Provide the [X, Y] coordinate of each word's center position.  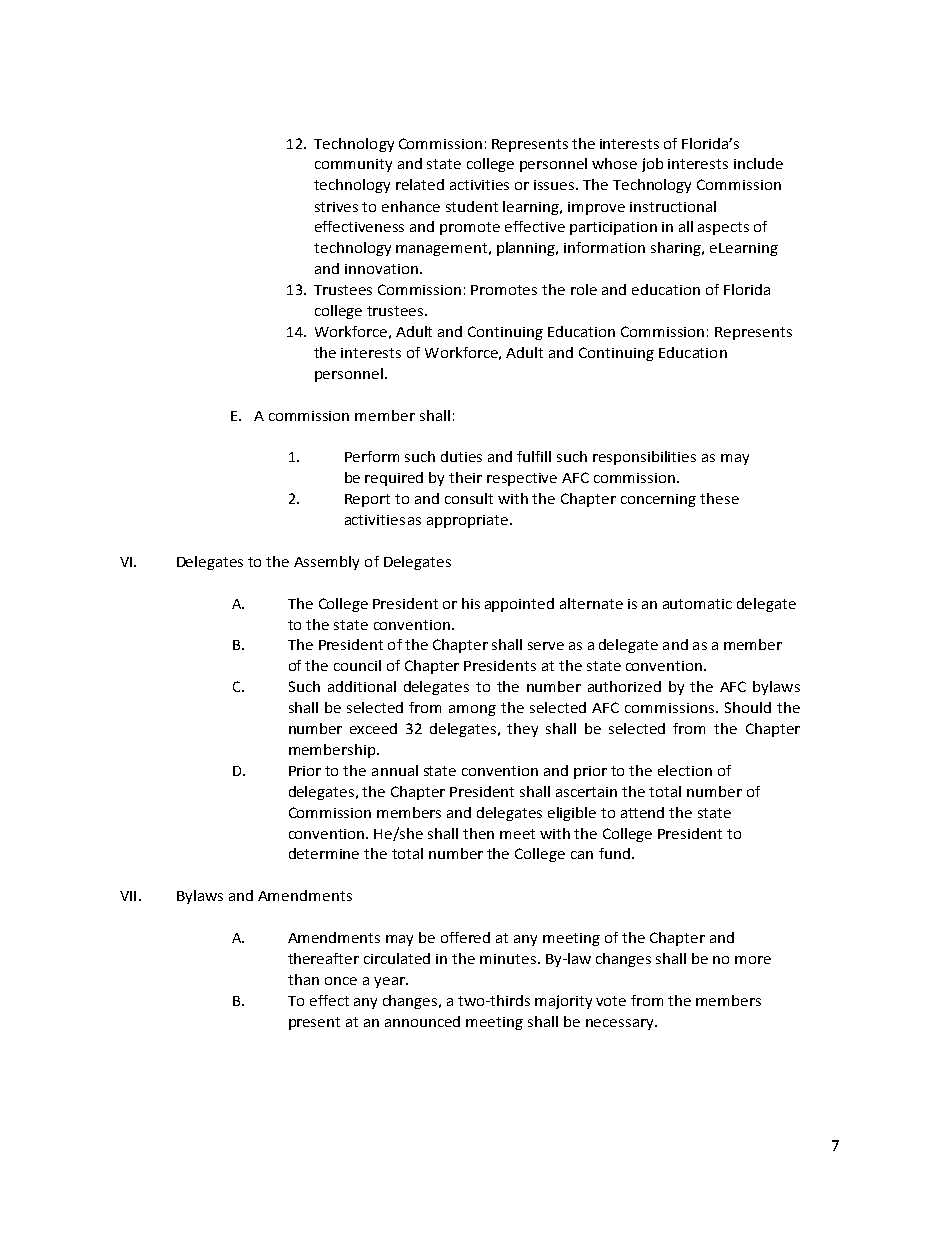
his [471, 603]
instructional [673, 206]
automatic [697, 604]
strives [336, 207]
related [420, 184]
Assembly [326, 563]
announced [422, 1021]
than [303, 979]
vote [611, 1001]
